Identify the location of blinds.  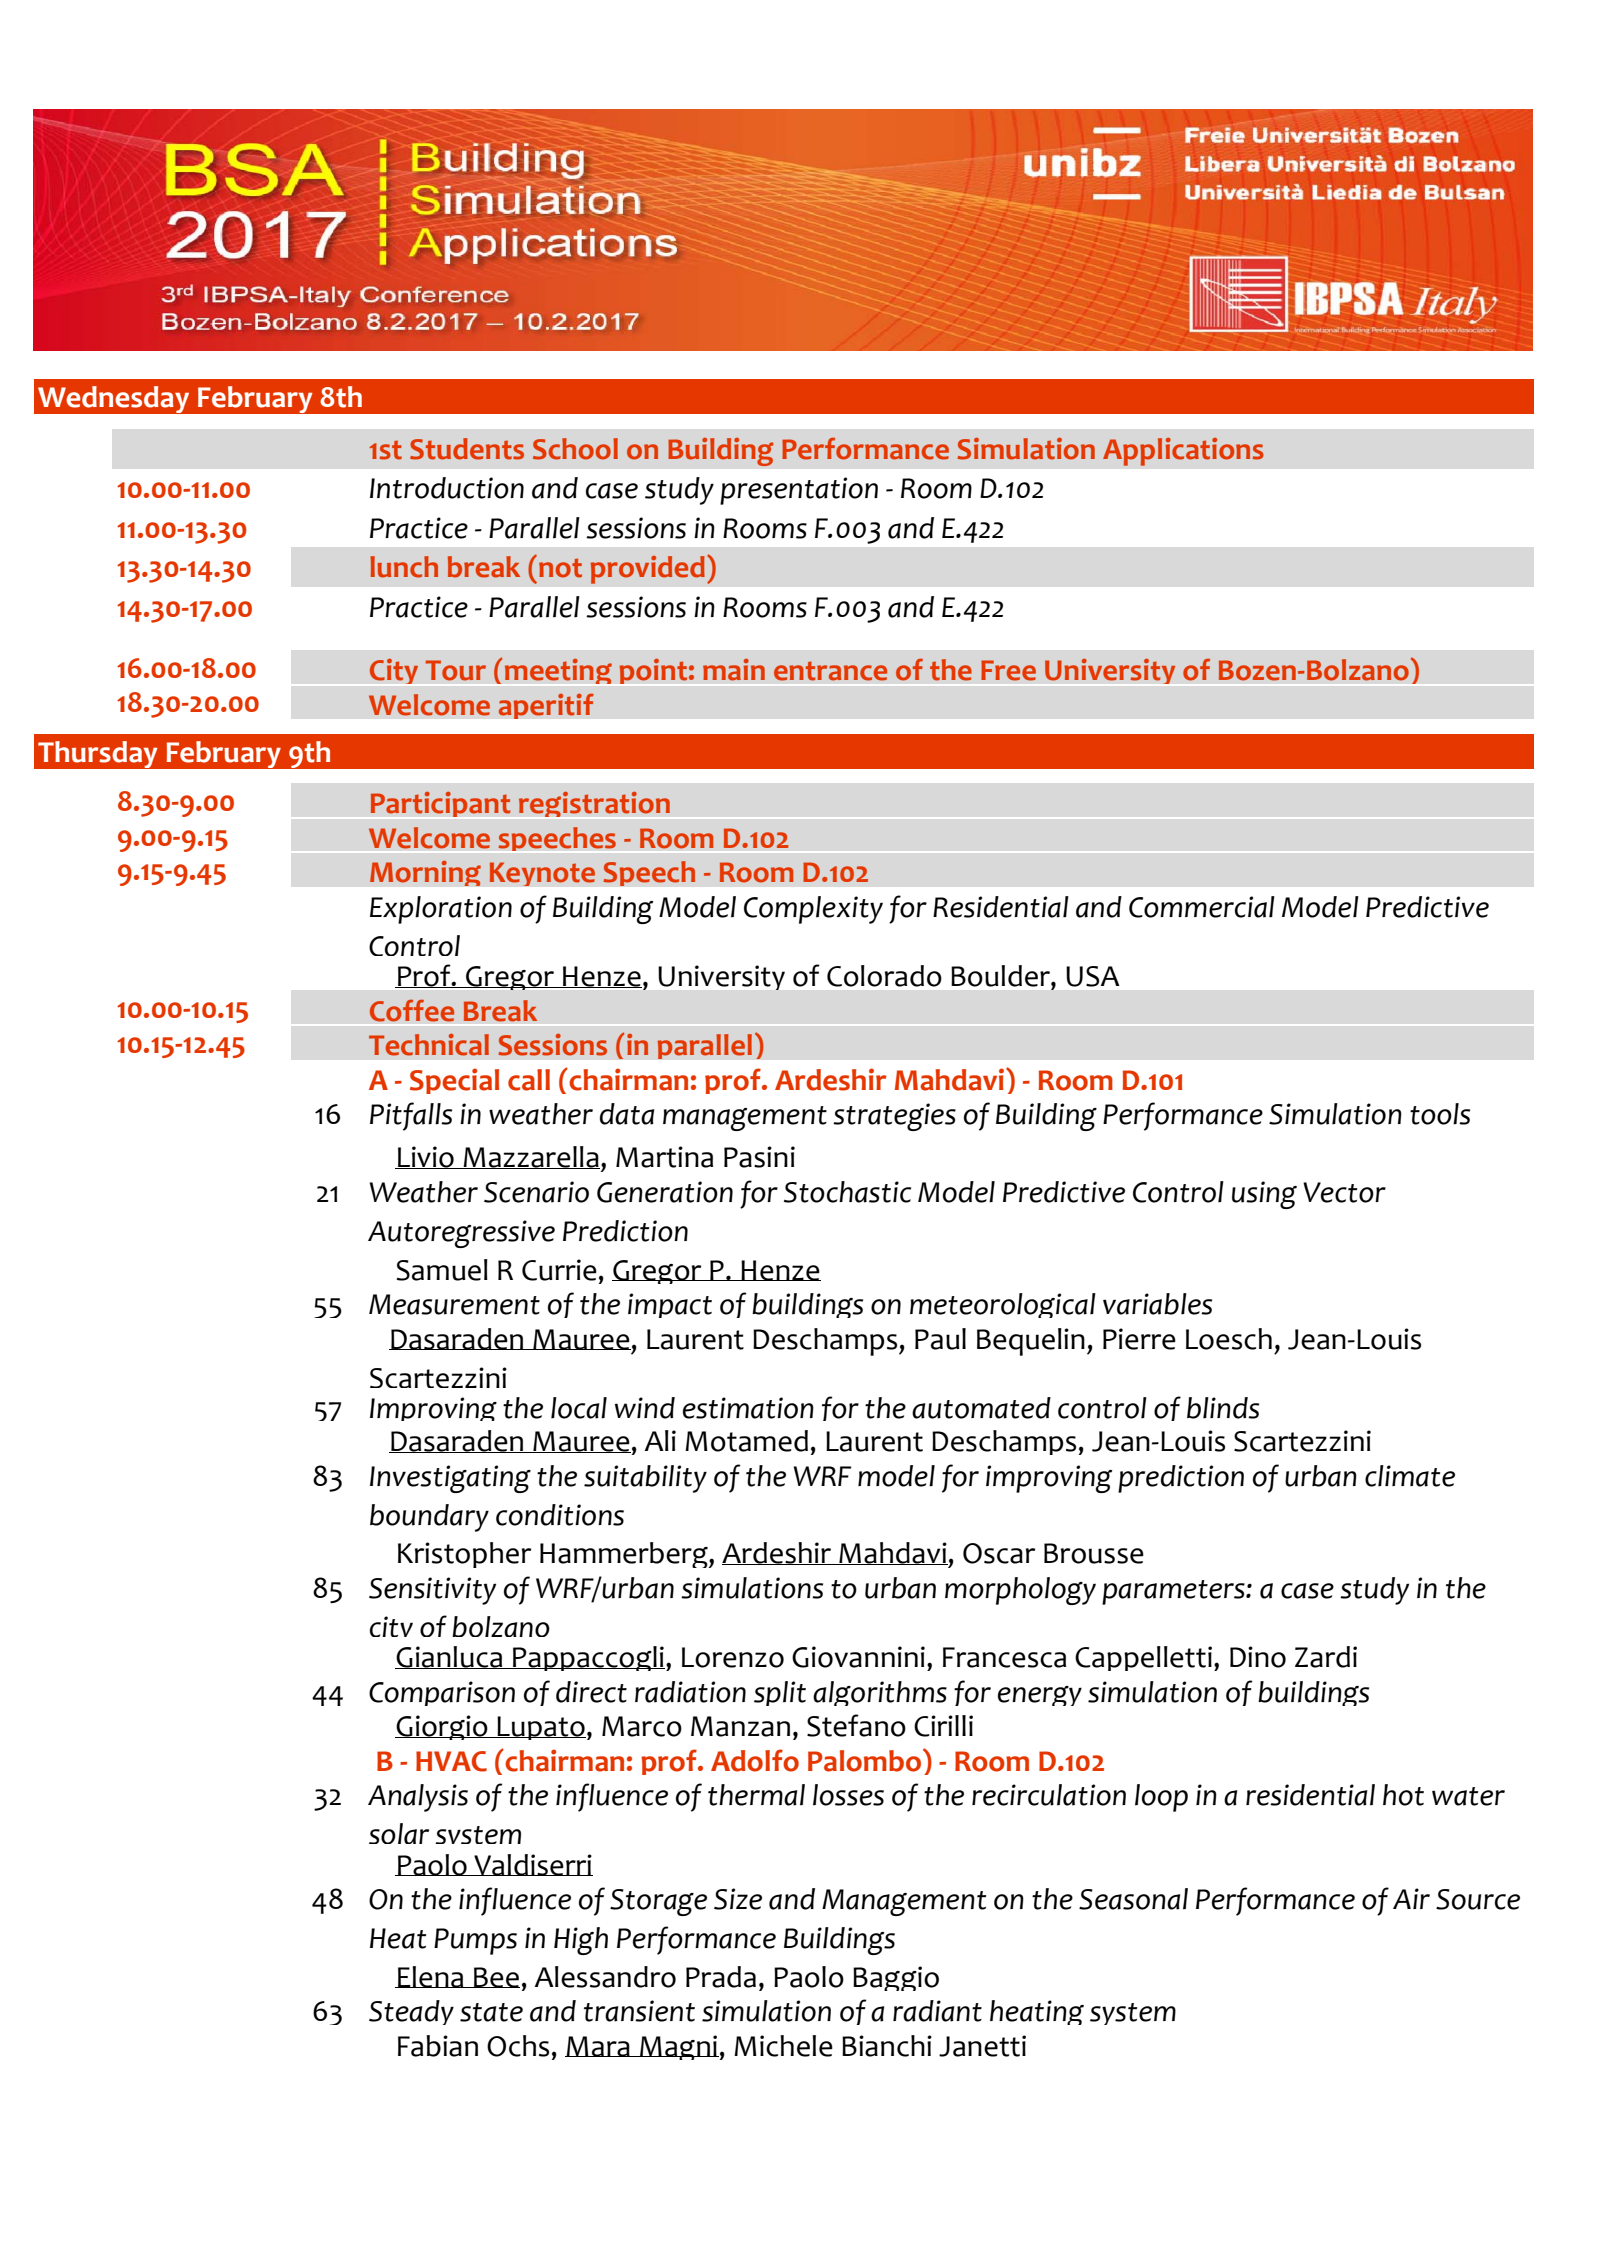
(1223, 1408).
